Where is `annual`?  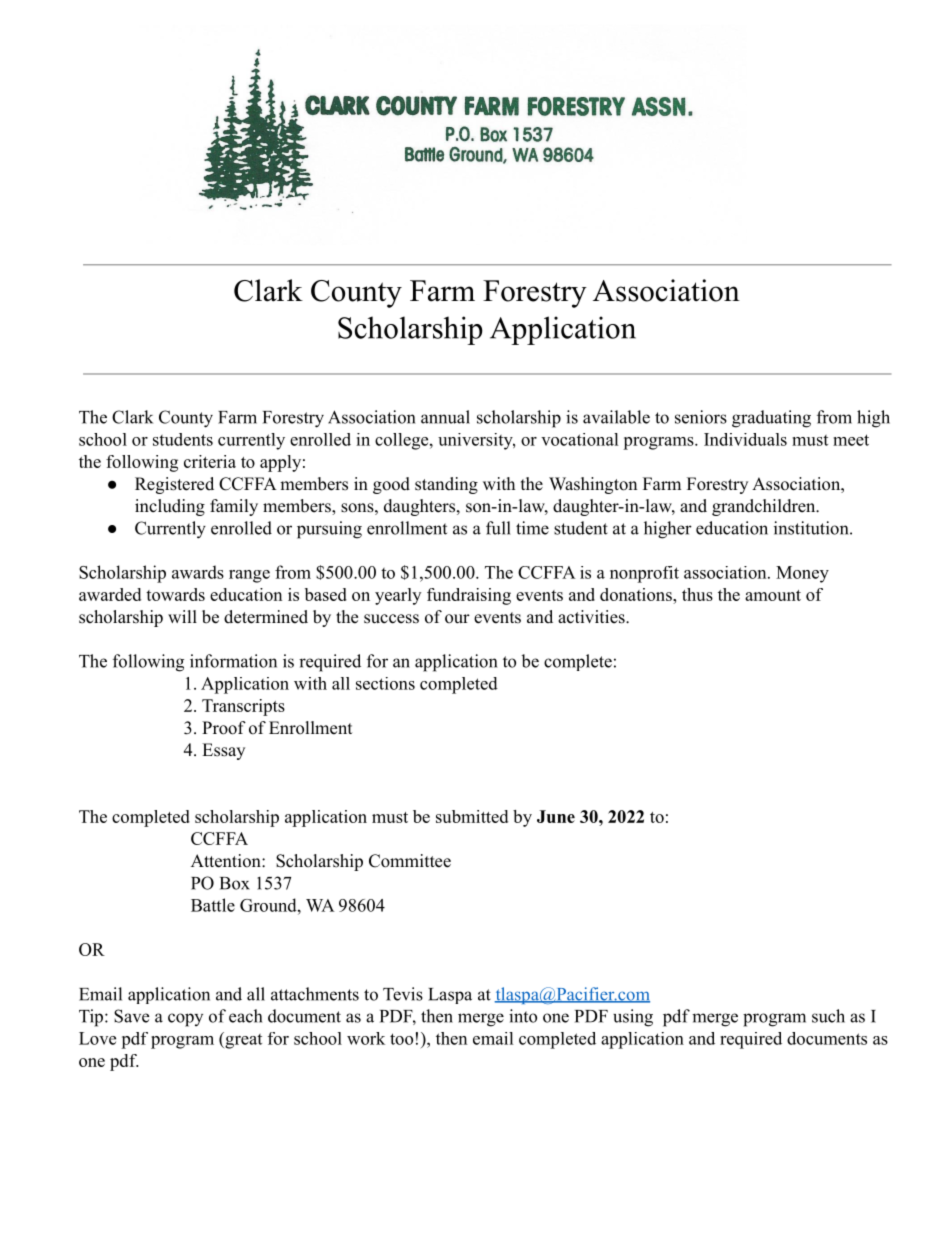
annual is located at coordinates (445, 417).
